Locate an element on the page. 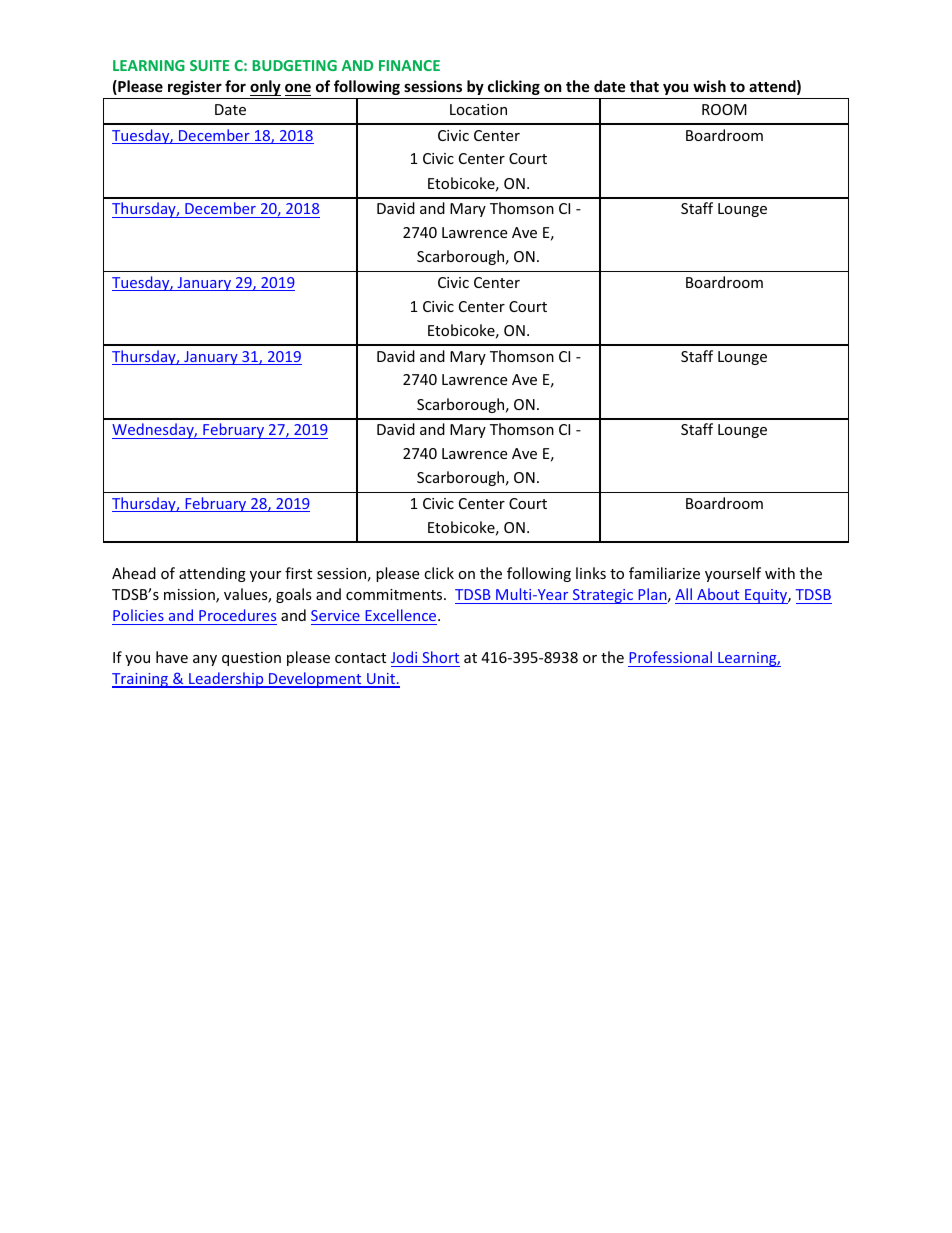 The image size is (952, 1233). links is located at coordinates (591, 573).
